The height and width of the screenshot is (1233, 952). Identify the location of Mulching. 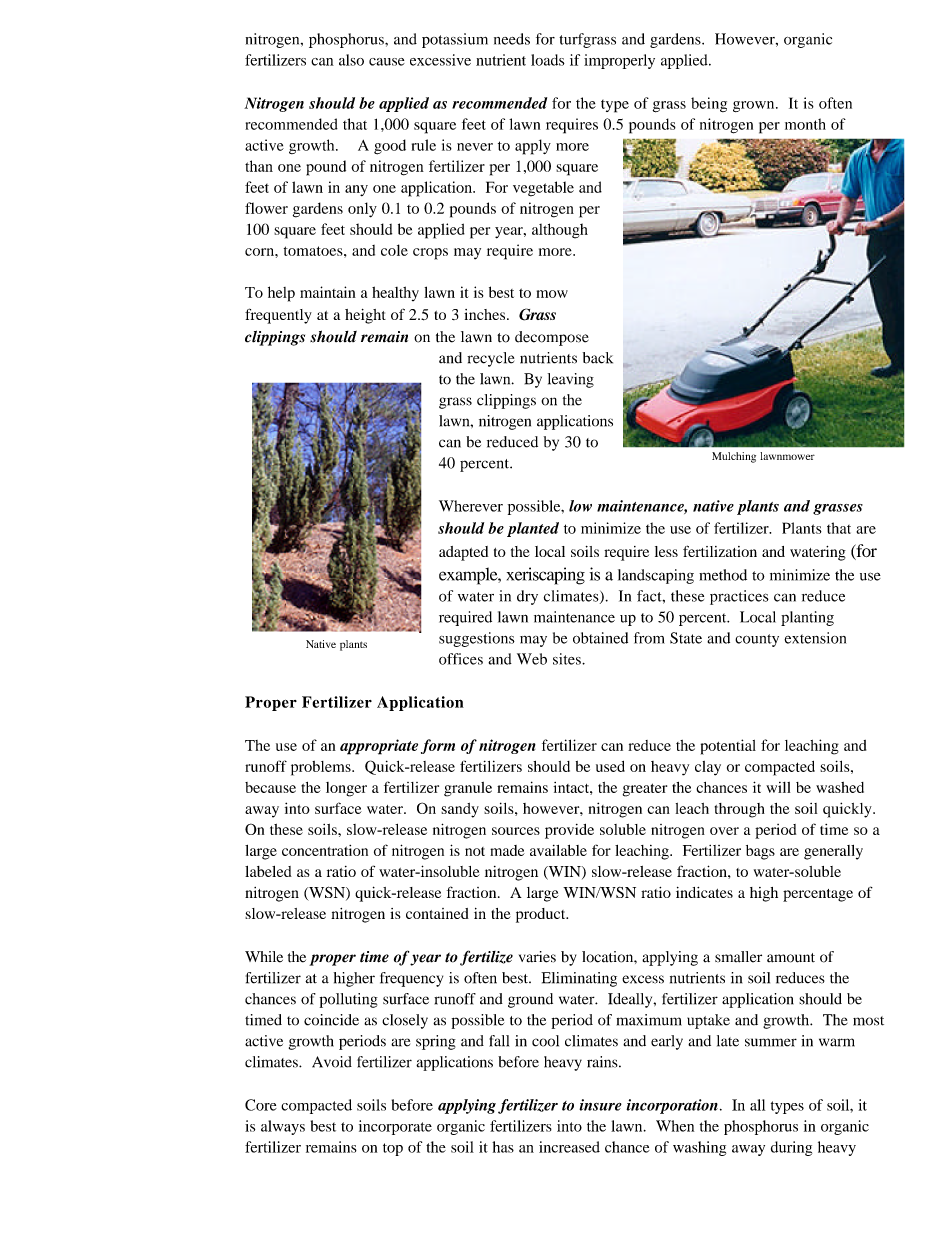
(734, 457).
